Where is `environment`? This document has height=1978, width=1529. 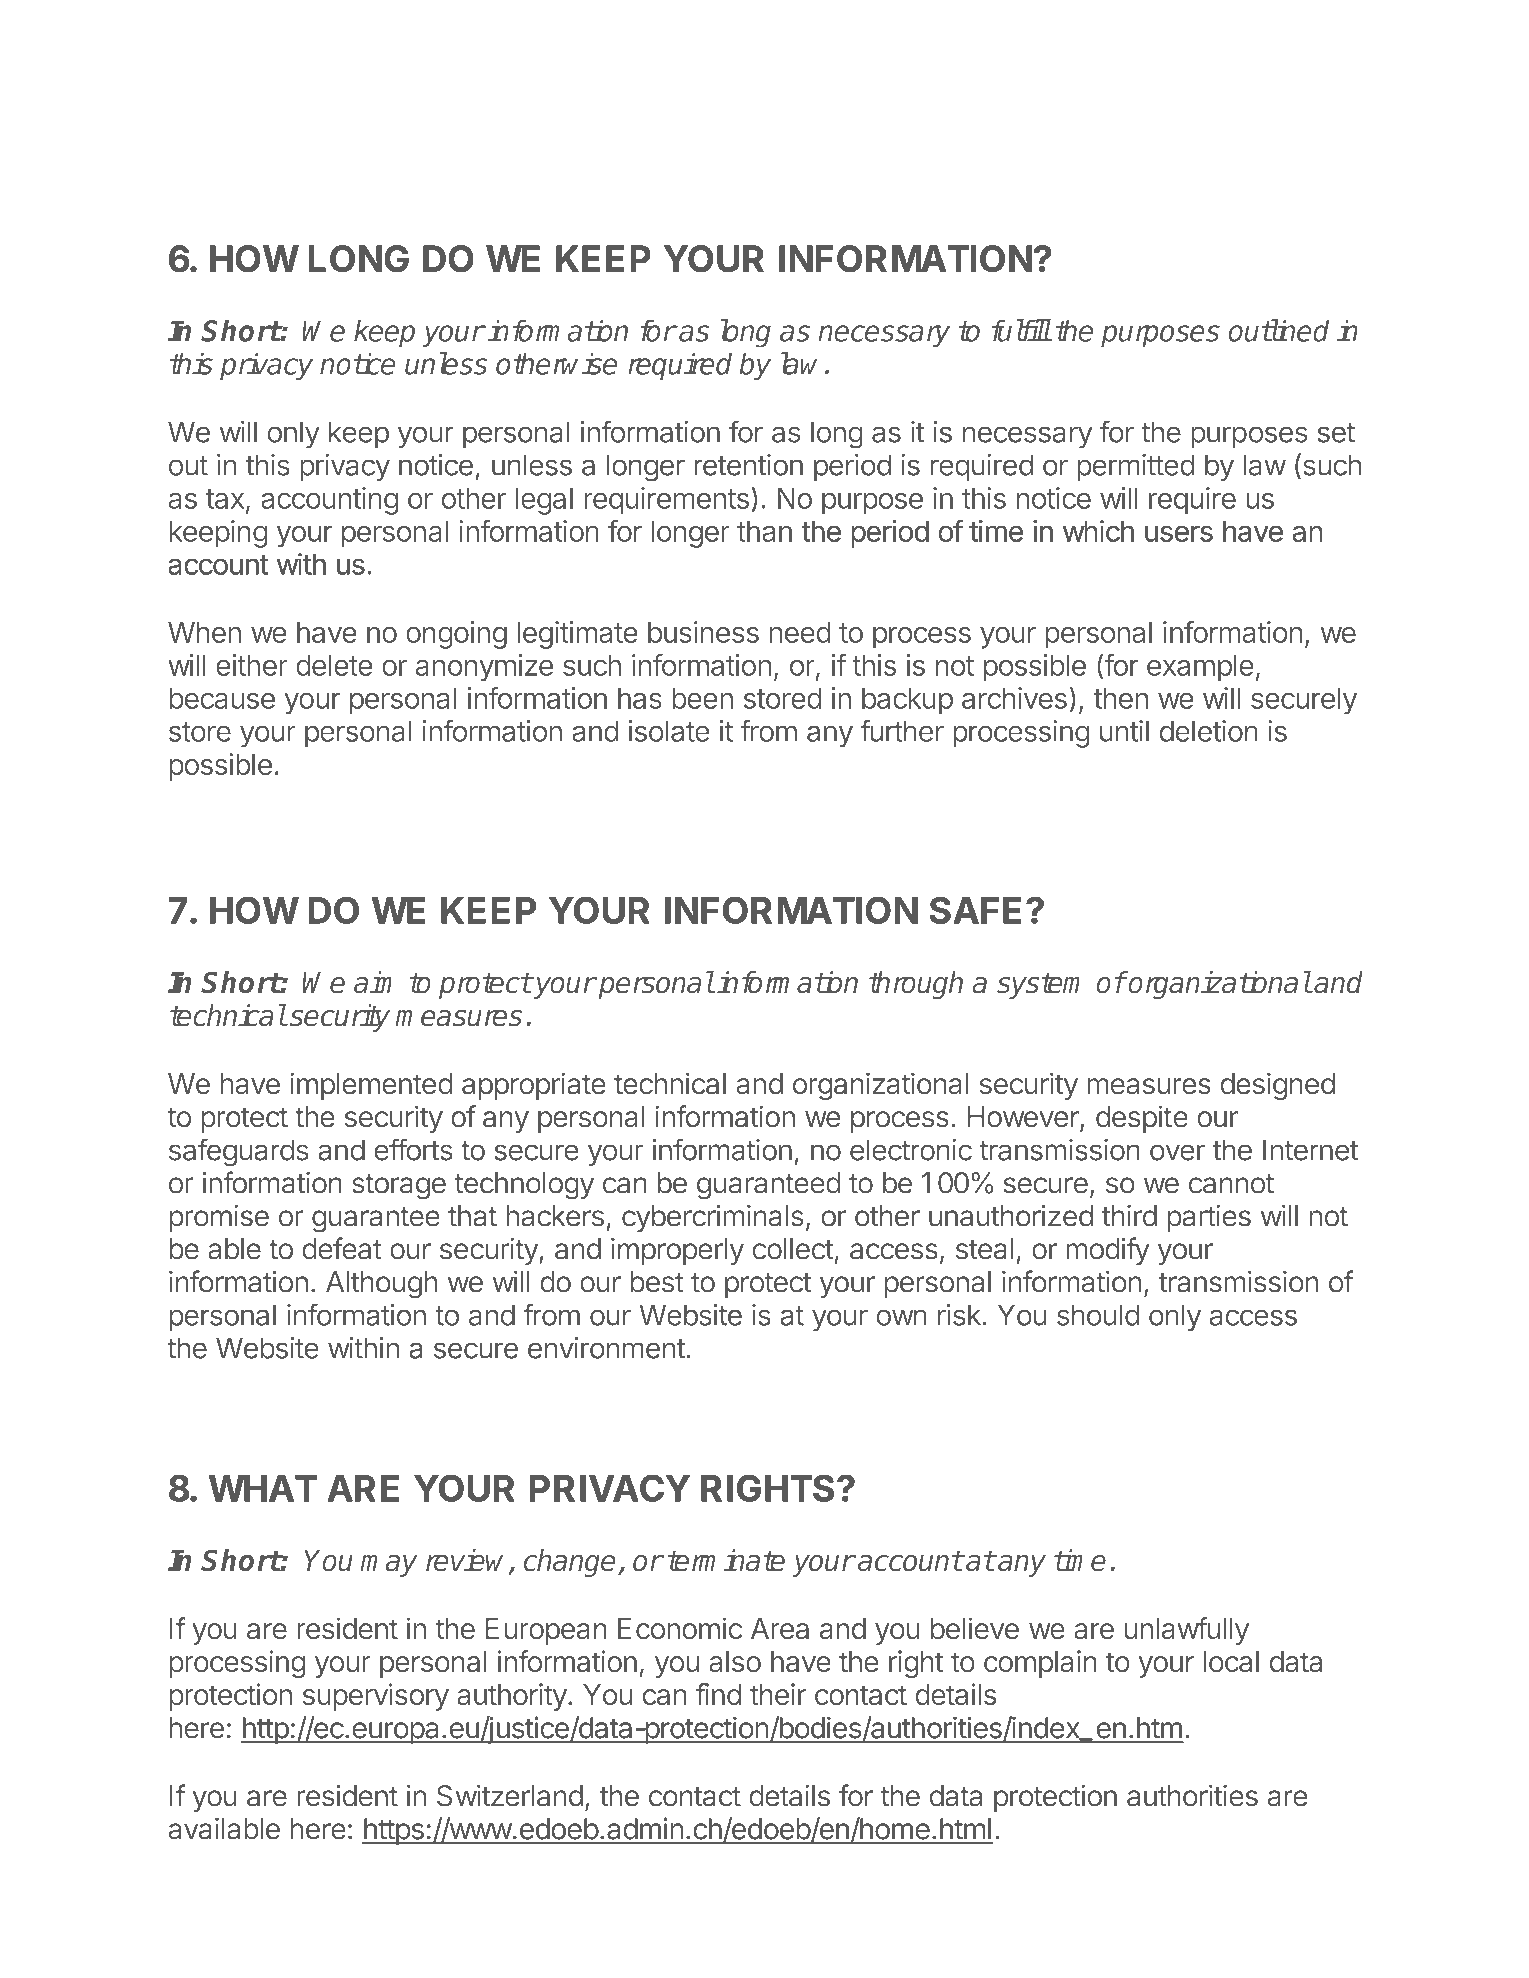
environment is located at coordinates (606, 1348).
